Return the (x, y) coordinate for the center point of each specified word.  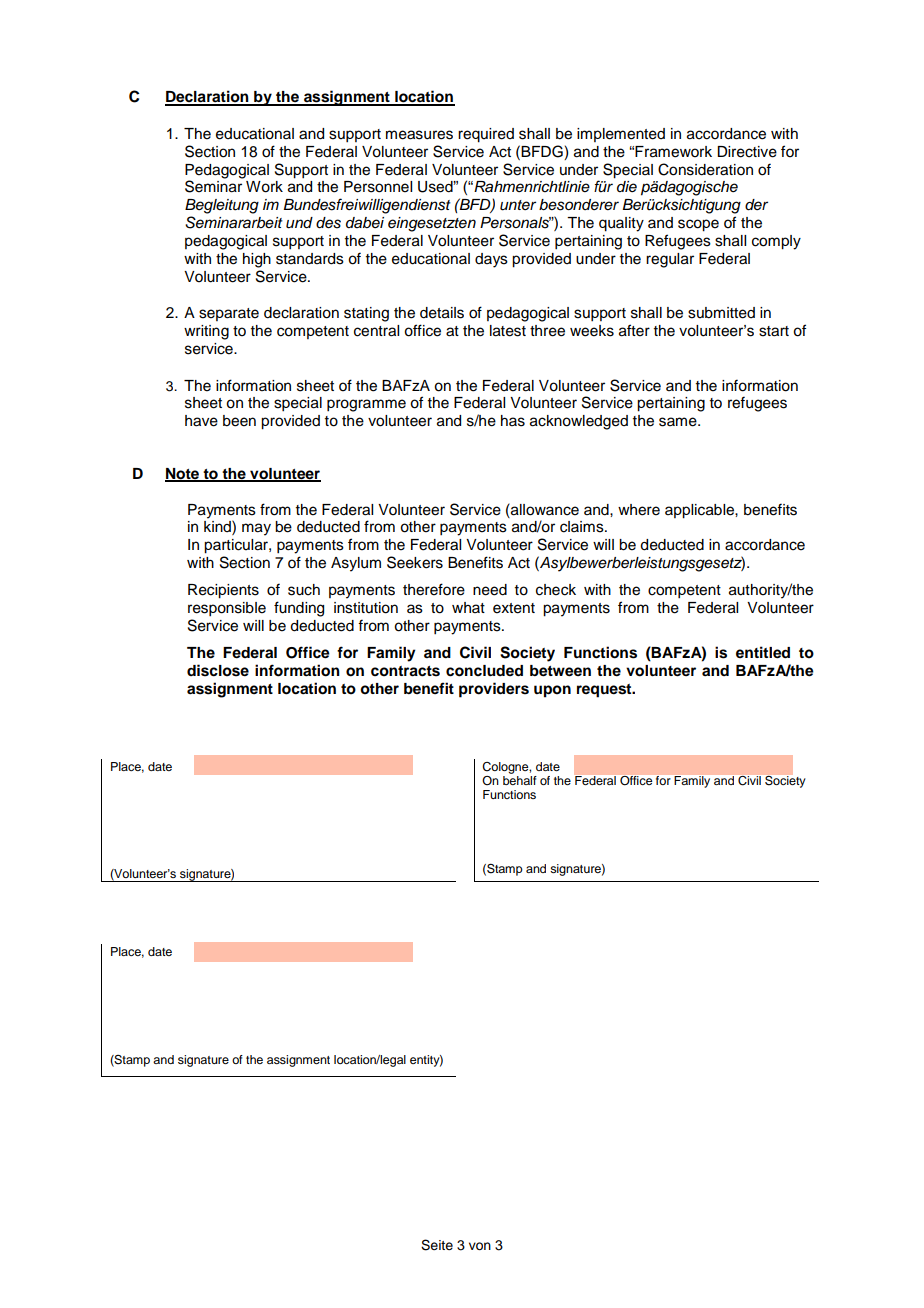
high (257, 260)
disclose (218, 670)
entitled (763, 652)
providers (494, 690)
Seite (437, 1245)
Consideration (705, 169)
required (486, 135)
